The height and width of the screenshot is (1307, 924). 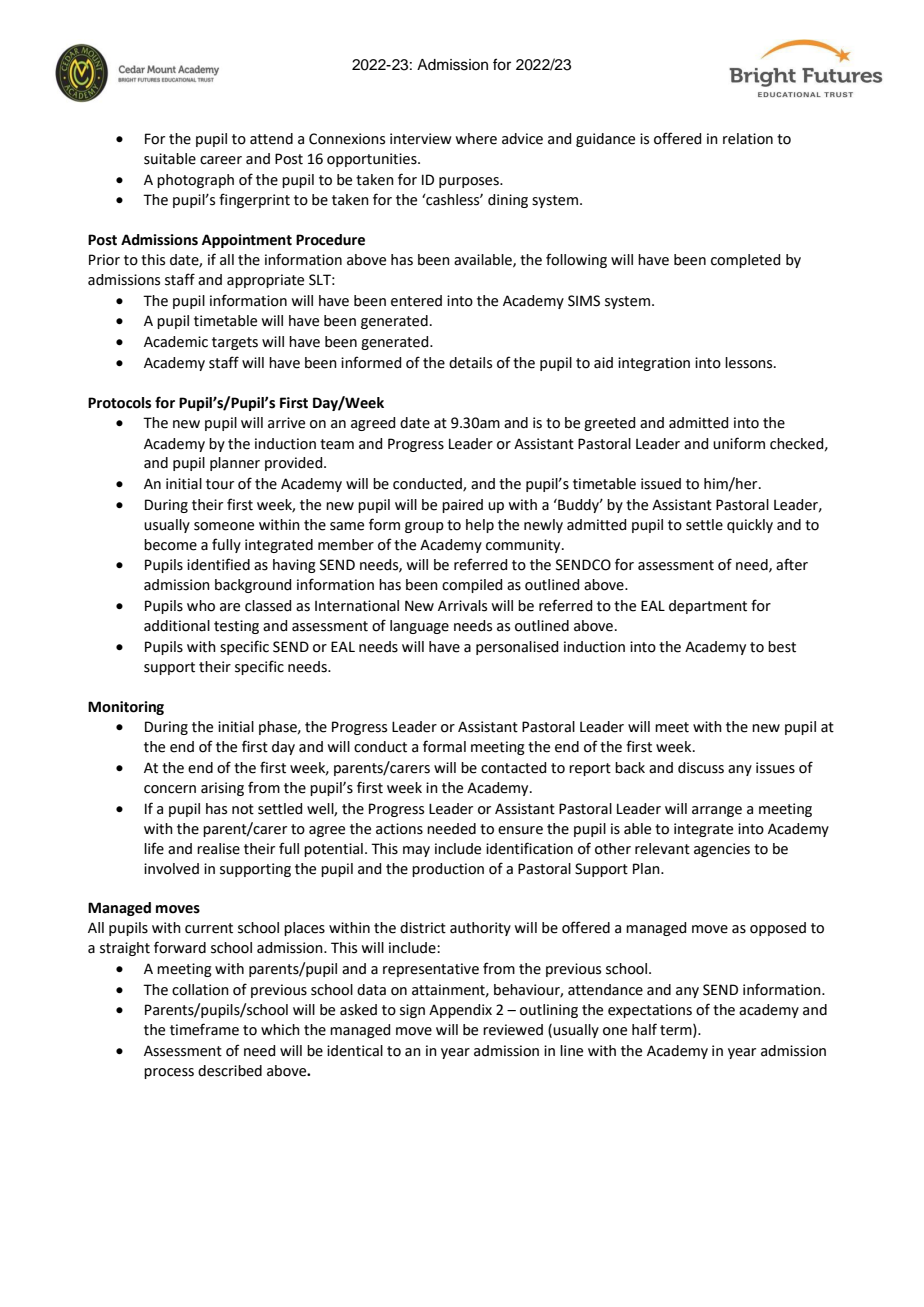 I want to click on relation, so click(x=748, y=139).
